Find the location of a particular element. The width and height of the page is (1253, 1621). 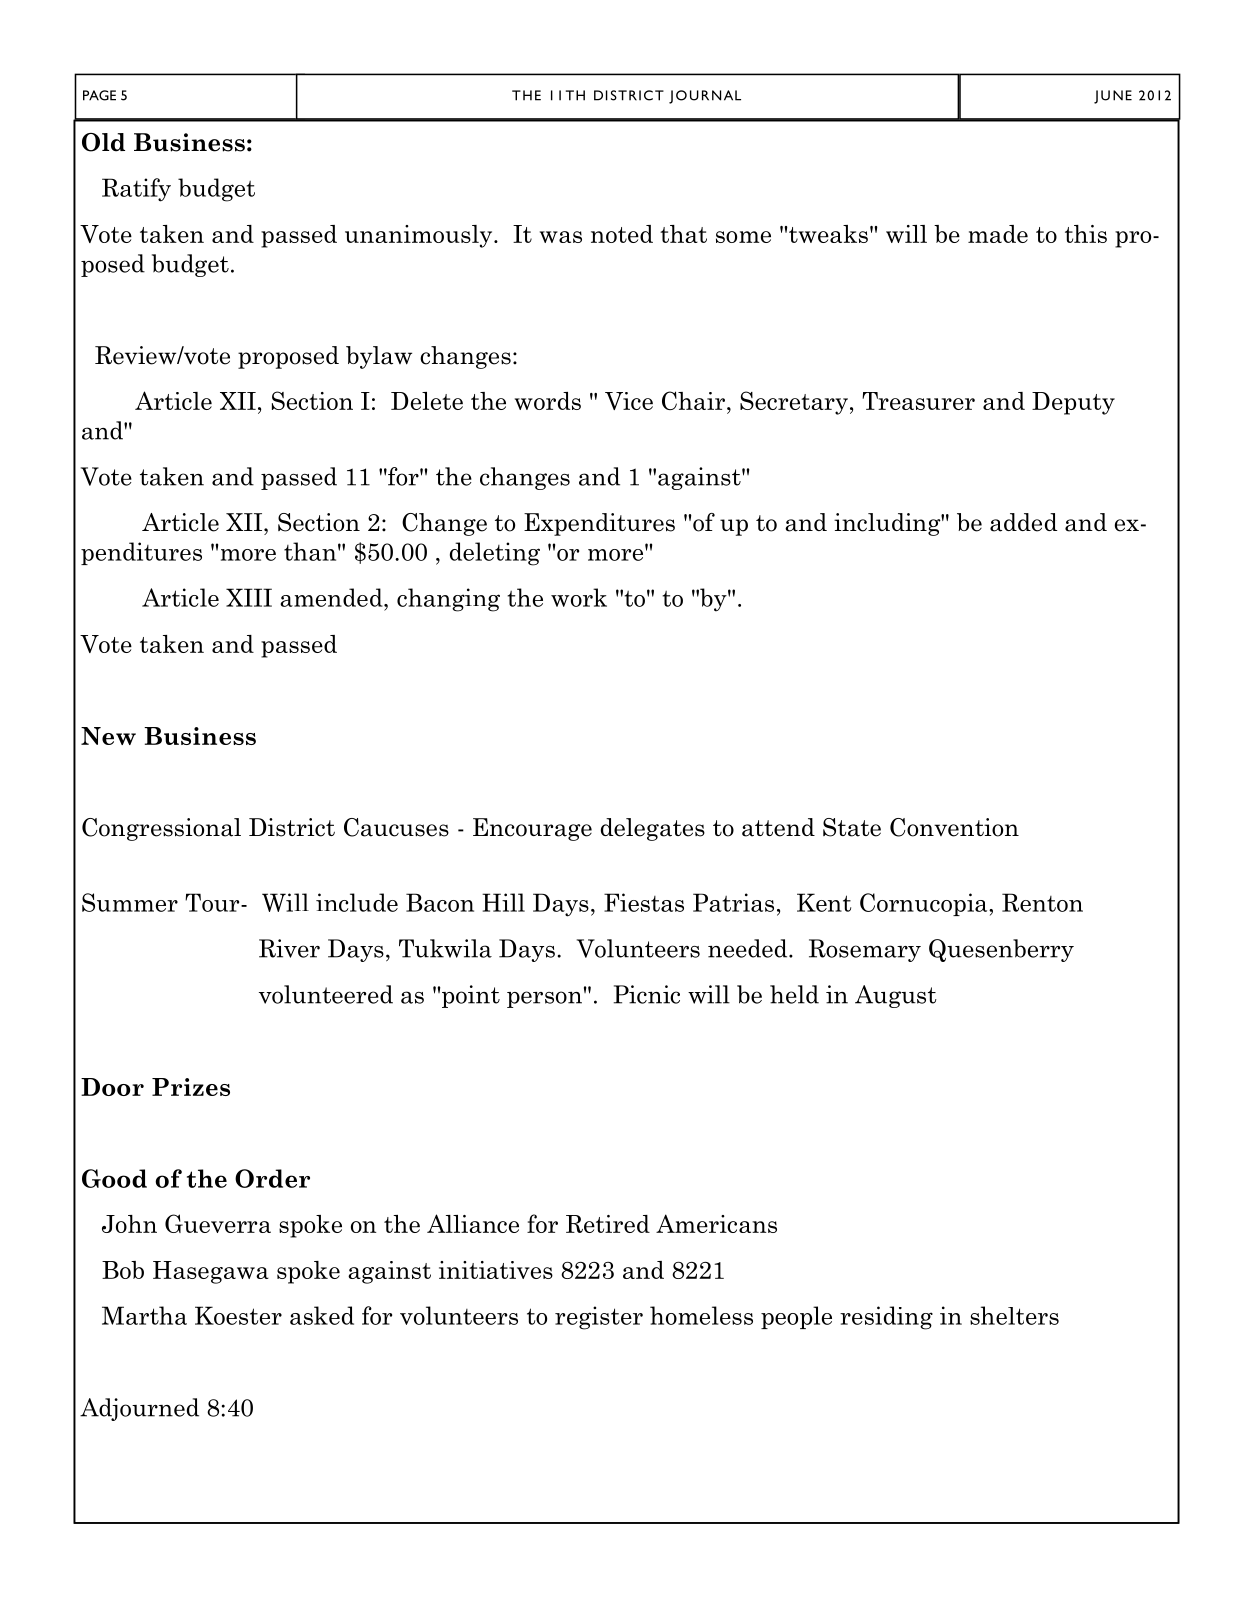

Old is located at coordinates (103, 142).
